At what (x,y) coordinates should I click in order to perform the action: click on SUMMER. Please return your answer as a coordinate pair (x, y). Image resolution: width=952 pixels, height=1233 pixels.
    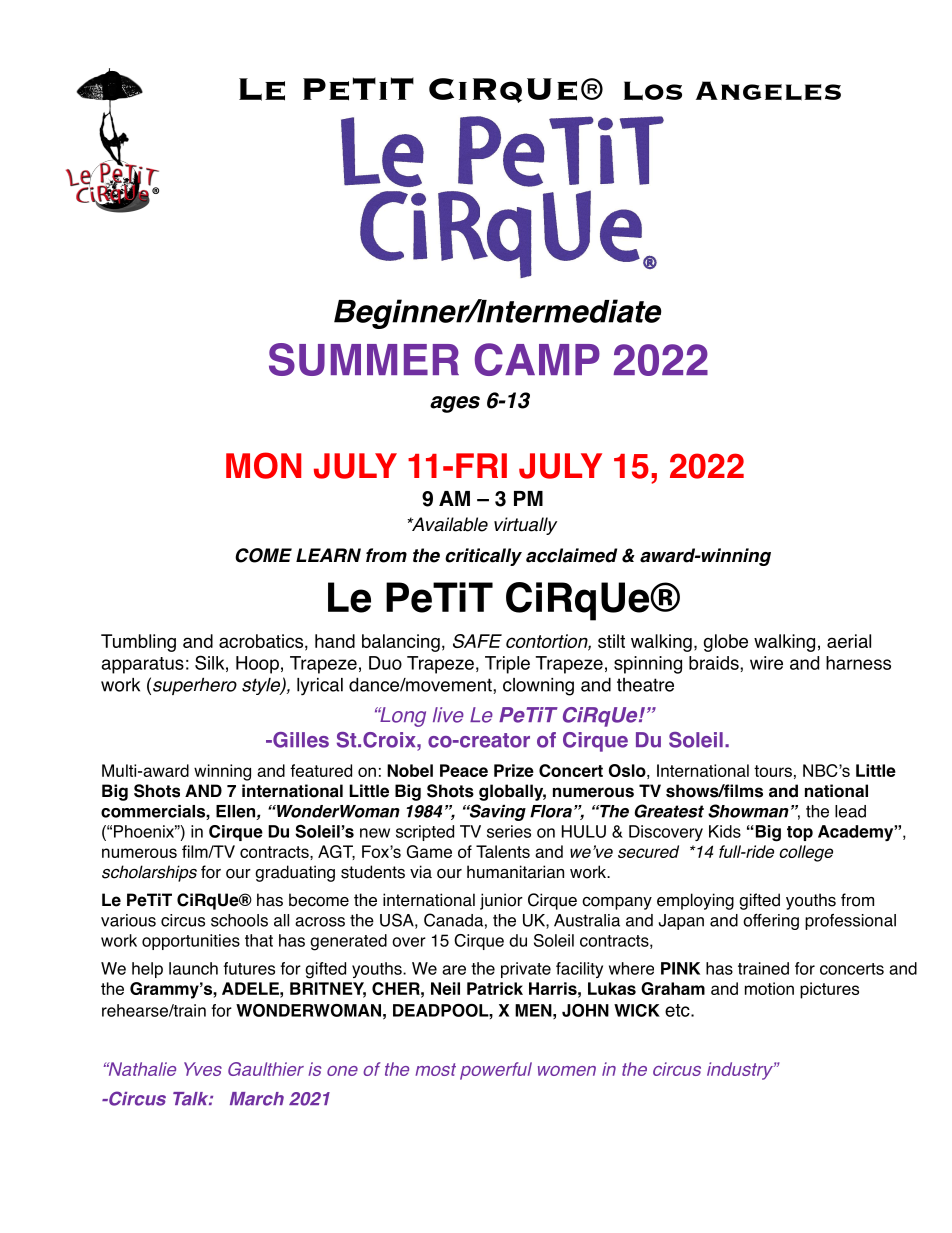
    Looking at the image, I should click on (364, 359).
